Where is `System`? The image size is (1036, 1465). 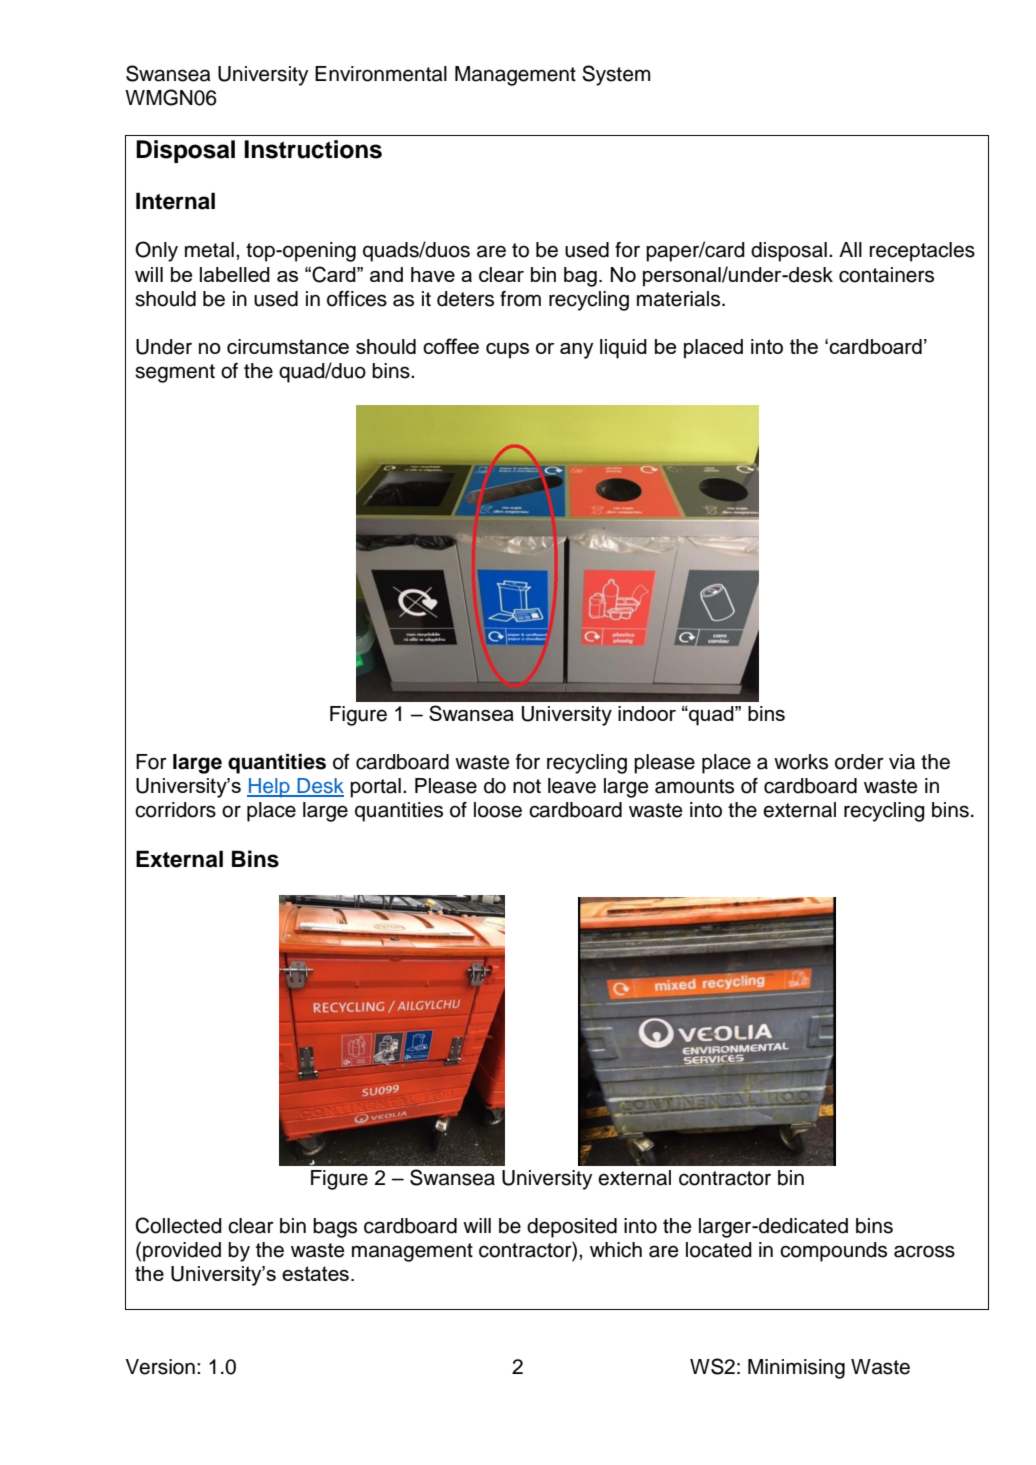 System is located at coordinates (616, 75).
